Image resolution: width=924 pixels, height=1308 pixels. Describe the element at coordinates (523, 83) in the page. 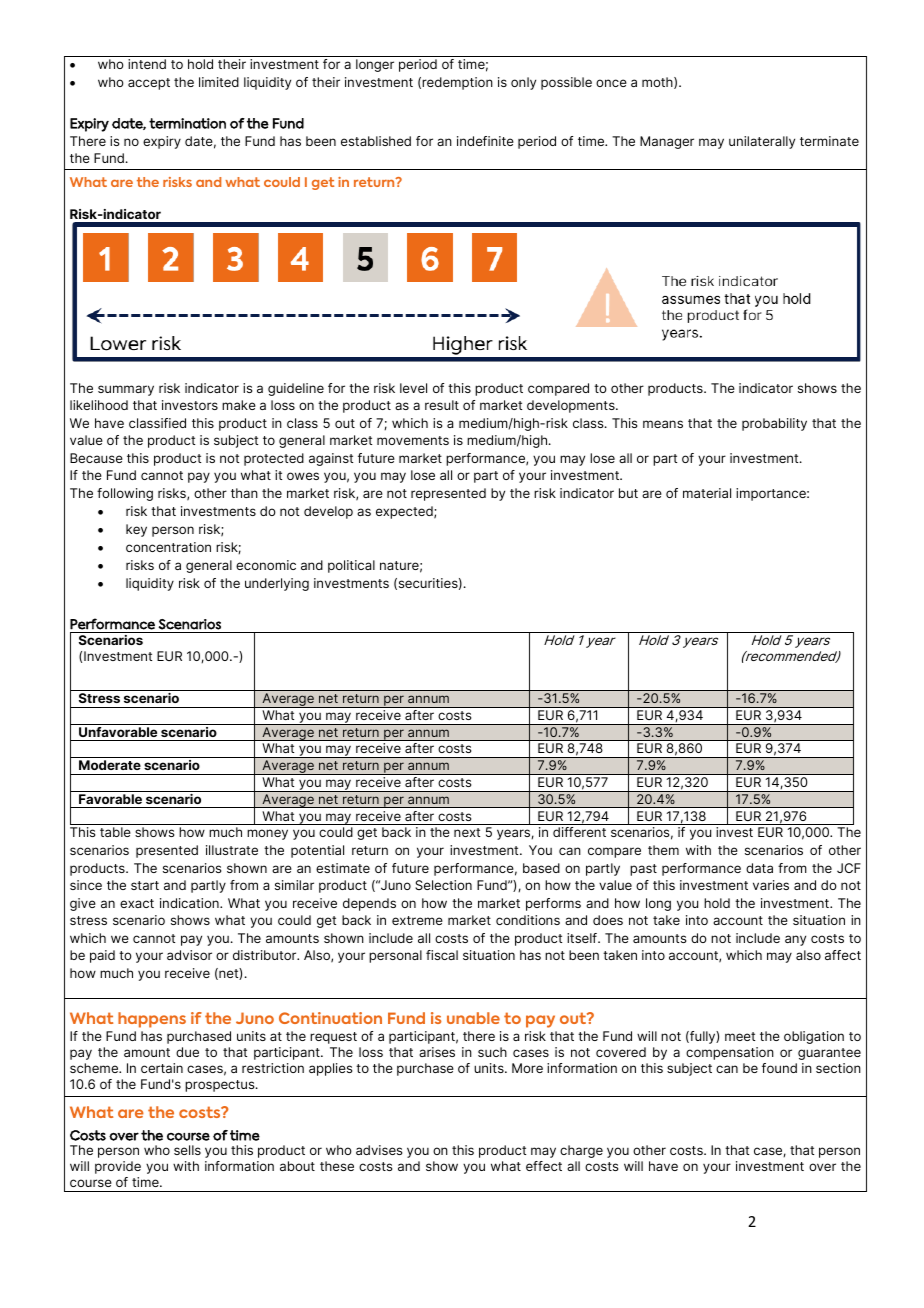

I see `only` at that location.
